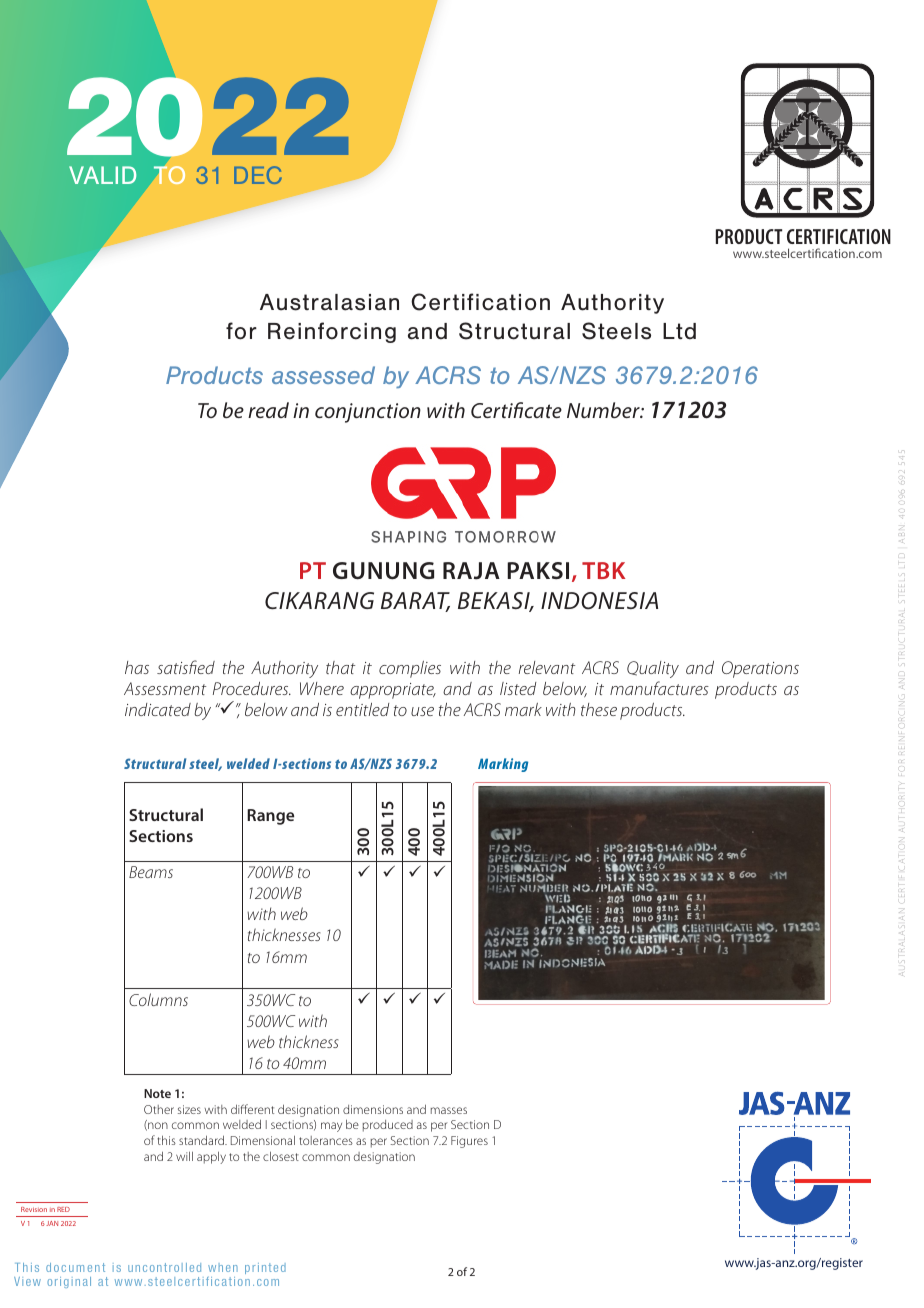  I want to click on DEC, so click(258, 175).
